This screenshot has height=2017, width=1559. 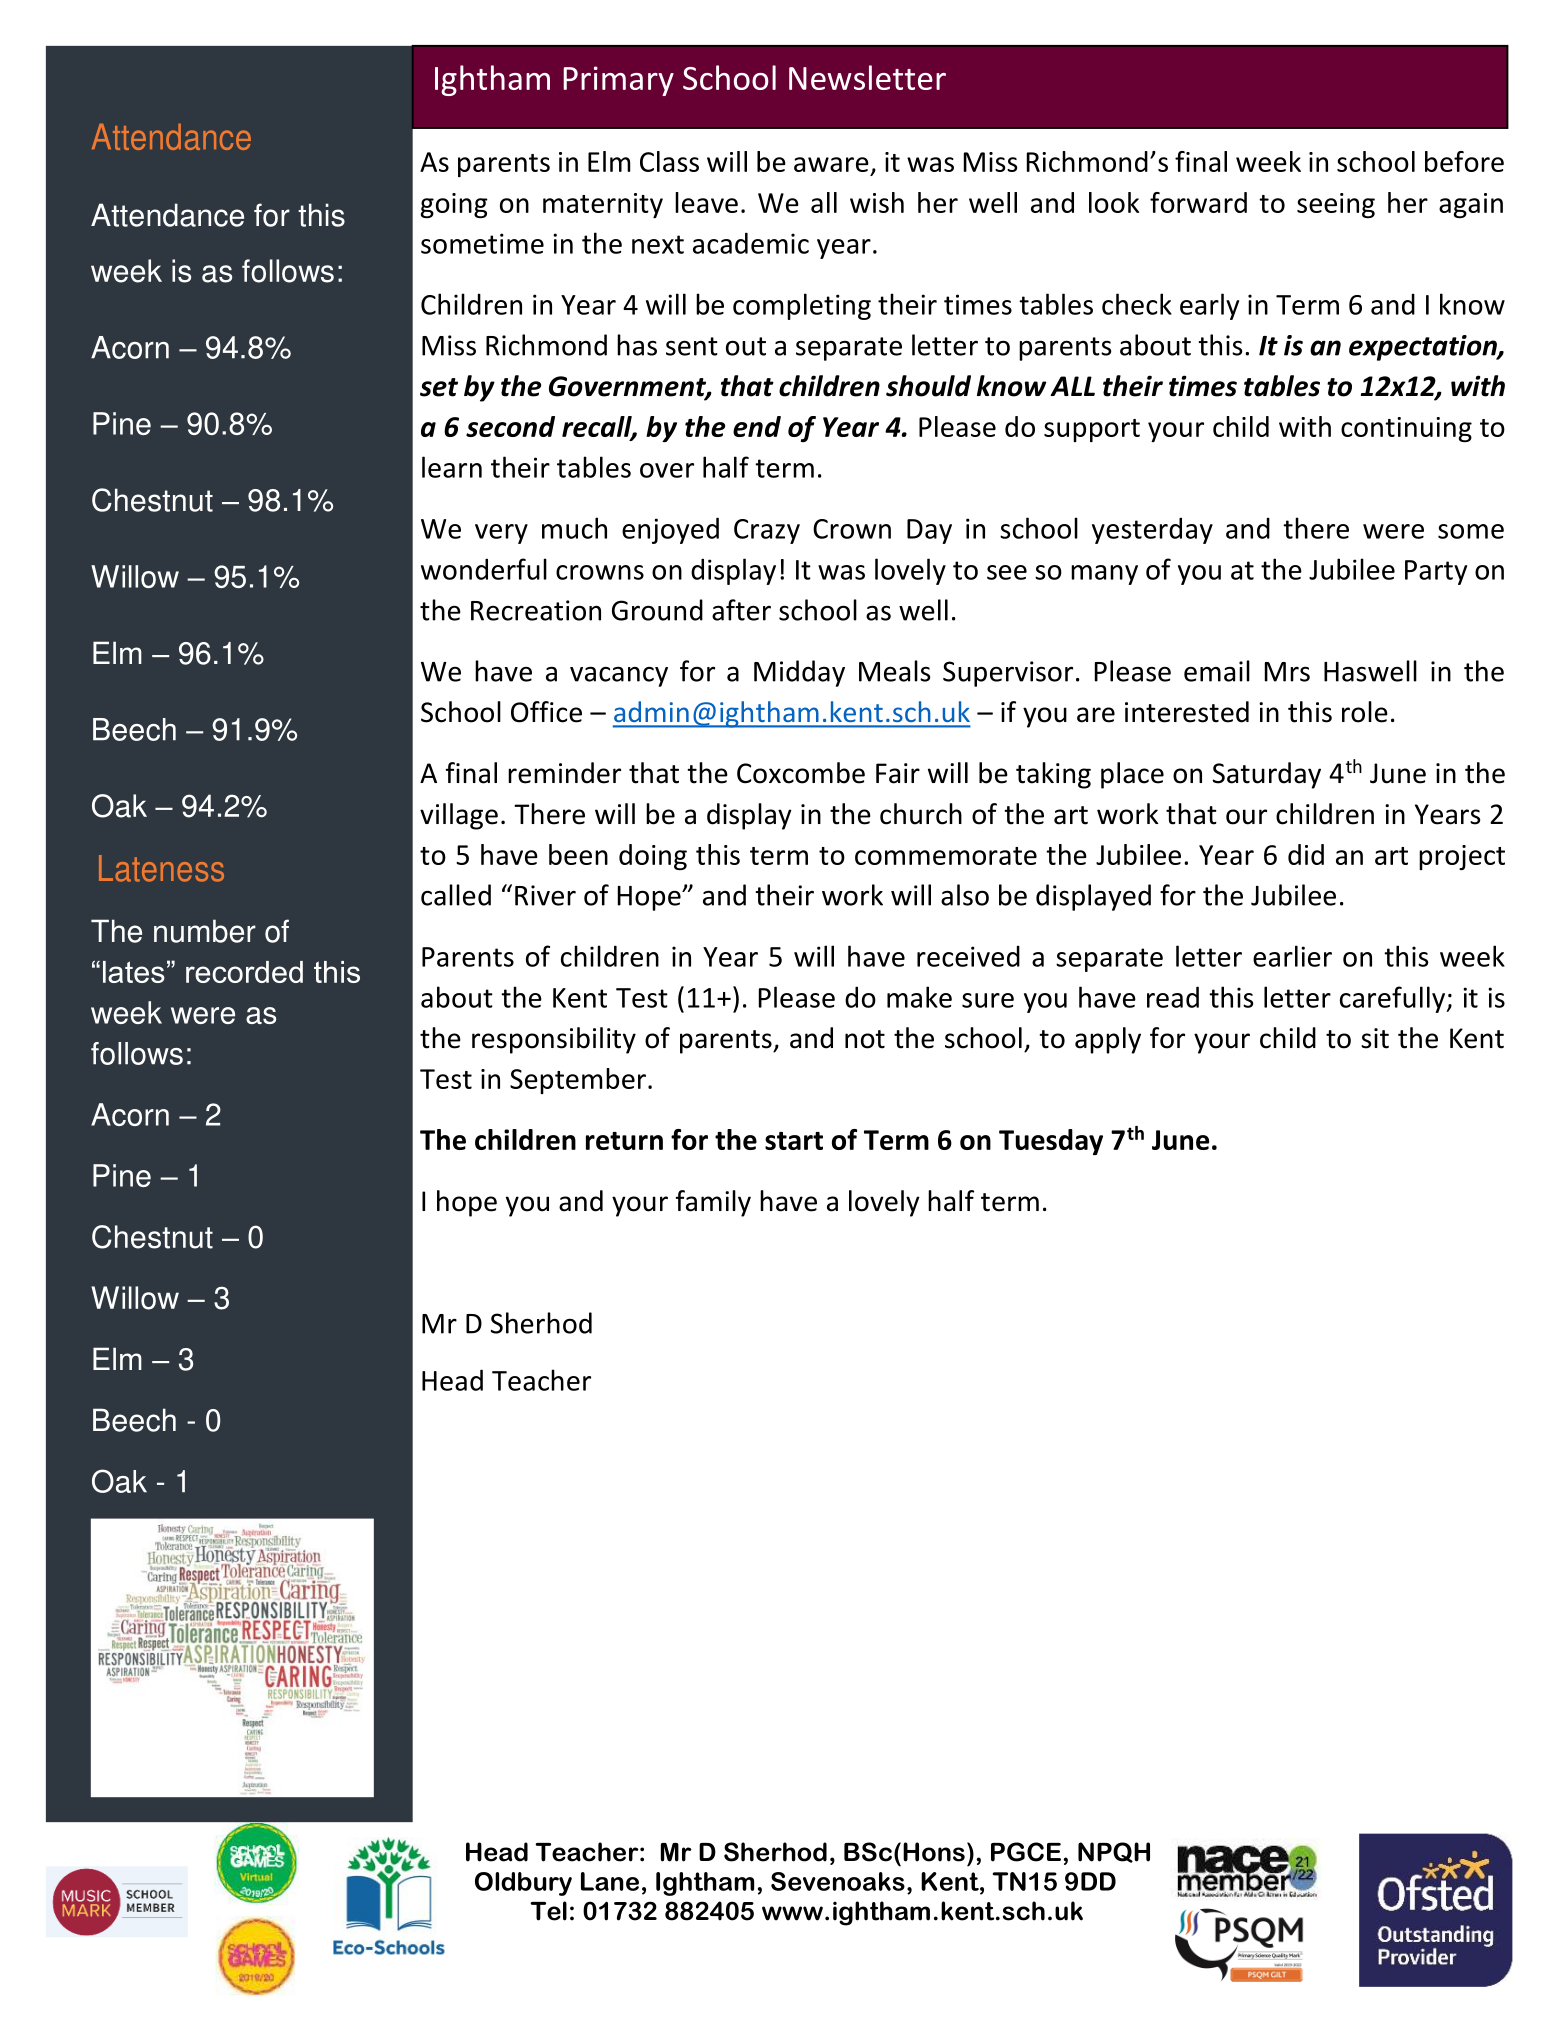 What do you see at coordinates (831, 164) in the screenshot?
I see `aware` at bounding box center [831, 164].
